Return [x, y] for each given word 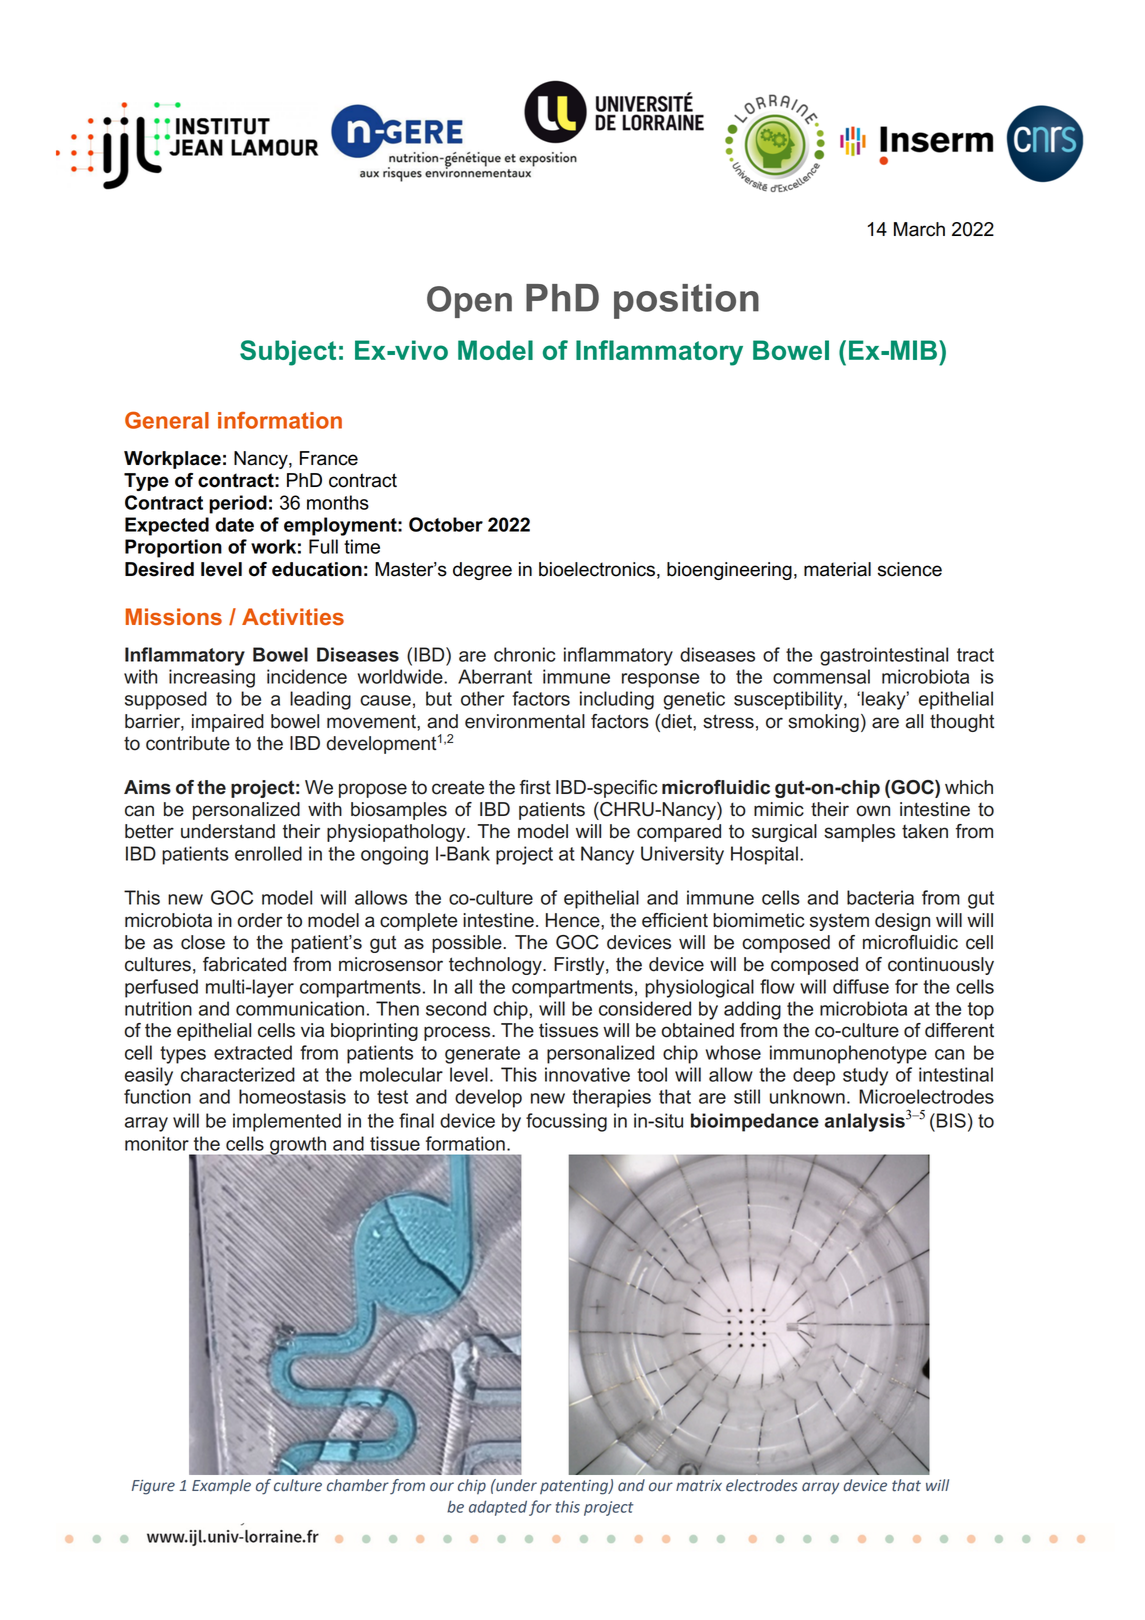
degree [482, 571]
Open [469, 302]
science [910, 569]
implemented [287, 1122]
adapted [498, 1508]
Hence [574, 920]
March [919, 229]
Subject [288, 353]
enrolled [268, 853]
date [234, 524]
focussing [566, 1122]
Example [221, 1486]
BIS [951, 1120]
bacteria [880, 897]
